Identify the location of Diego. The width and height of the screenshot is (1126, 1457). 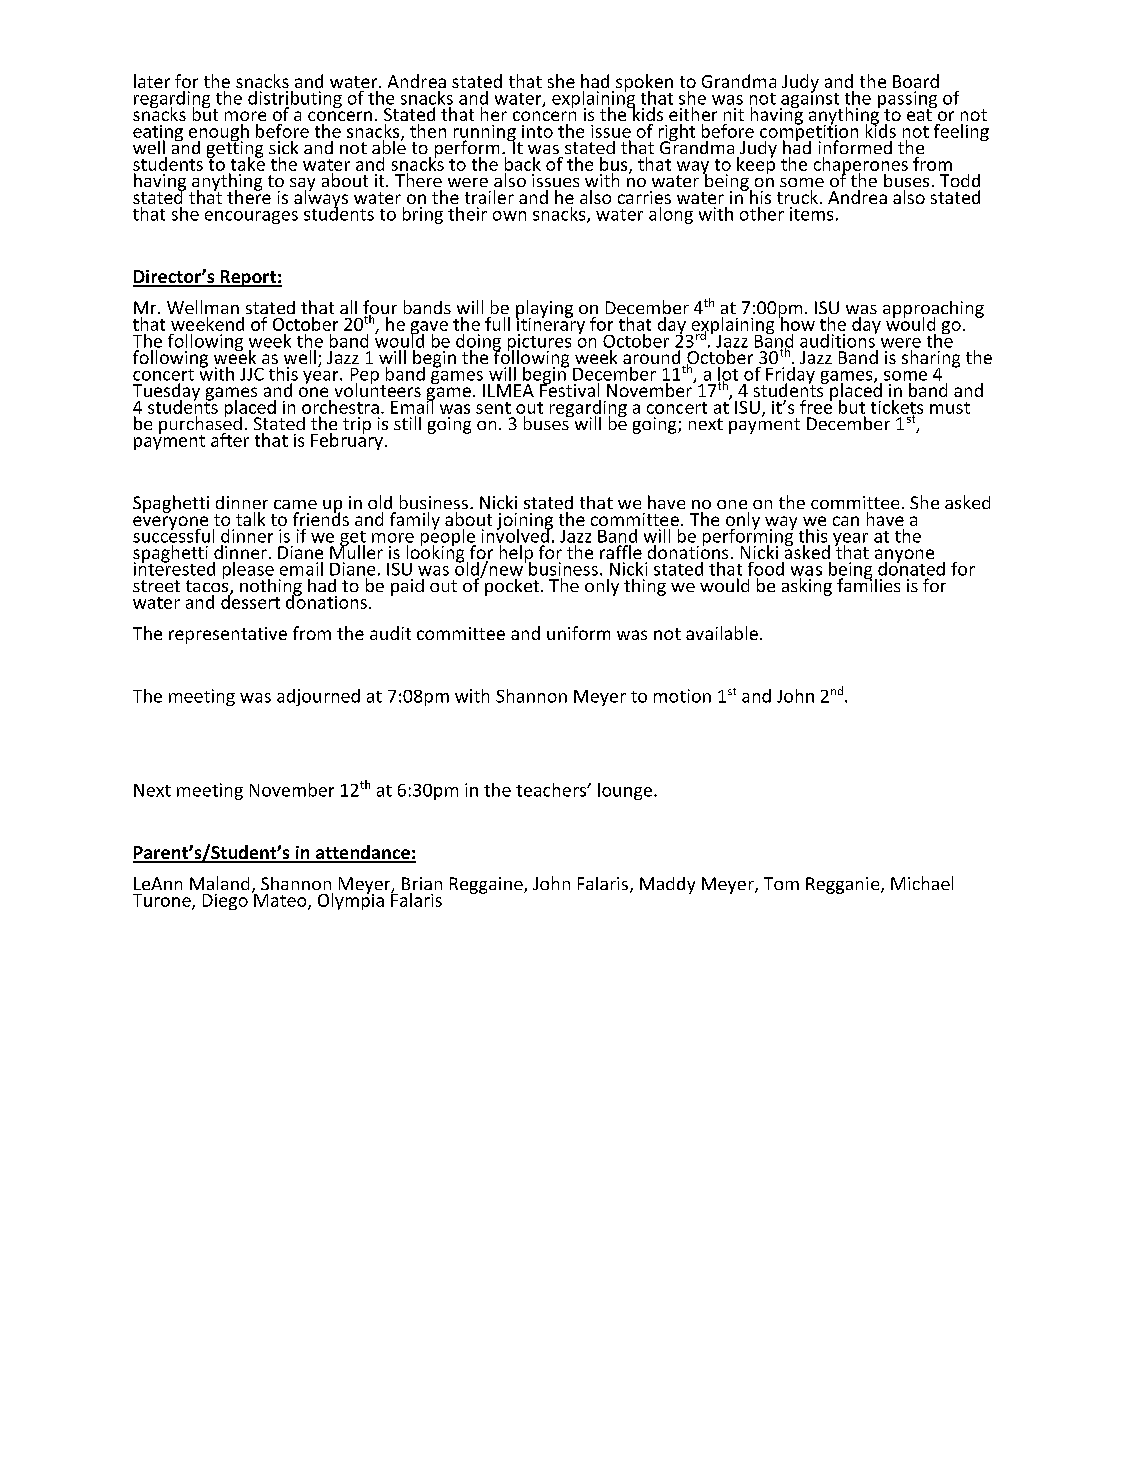
(225, 902).
